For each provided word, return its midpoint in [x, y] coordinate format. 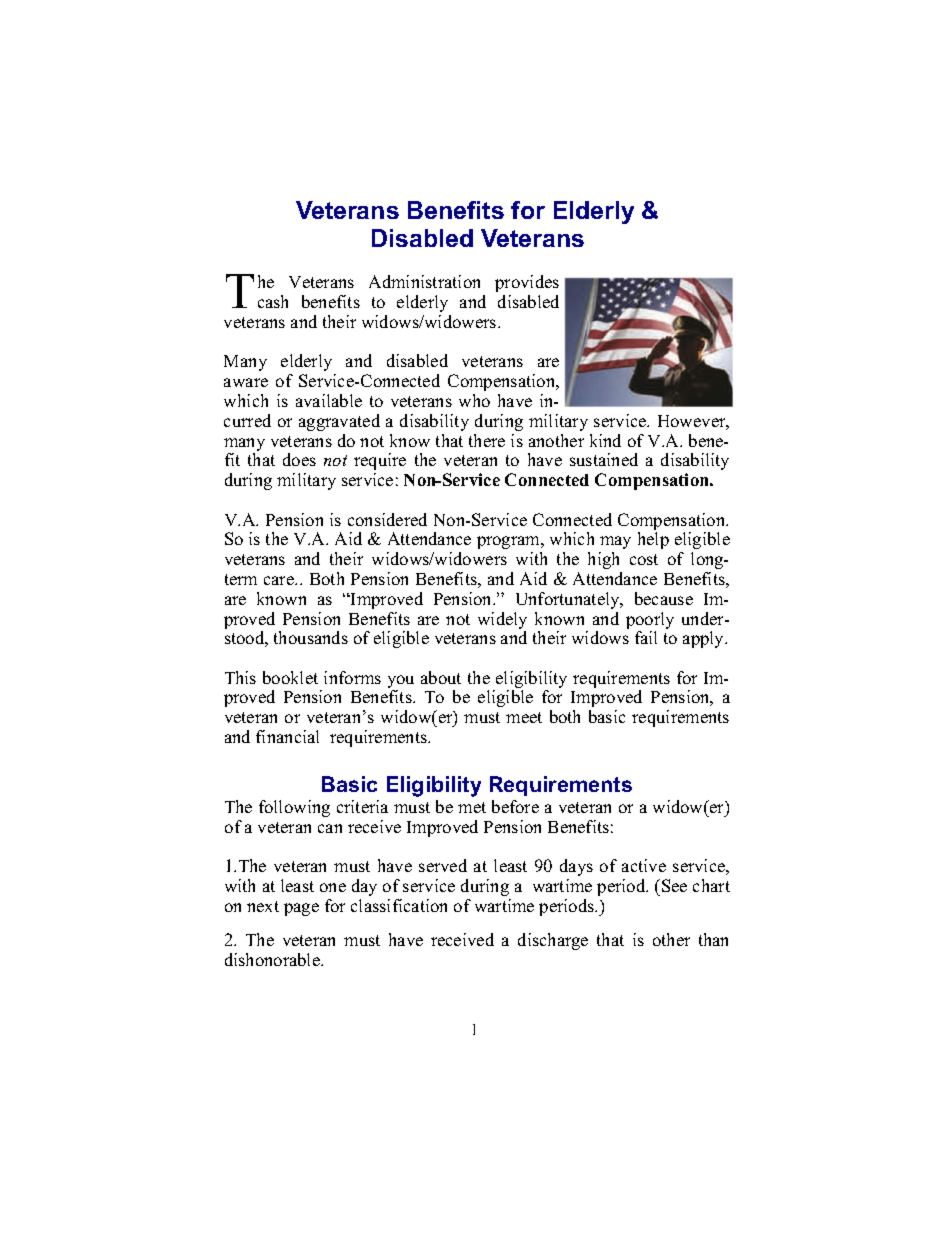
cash [273, 301]
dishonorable [273, 959]
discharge [553, 941]
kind [605, 440]
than [713, 939]
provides [527, 283]
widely [502, 622]
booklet [290, 677]
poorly [650, 622]
